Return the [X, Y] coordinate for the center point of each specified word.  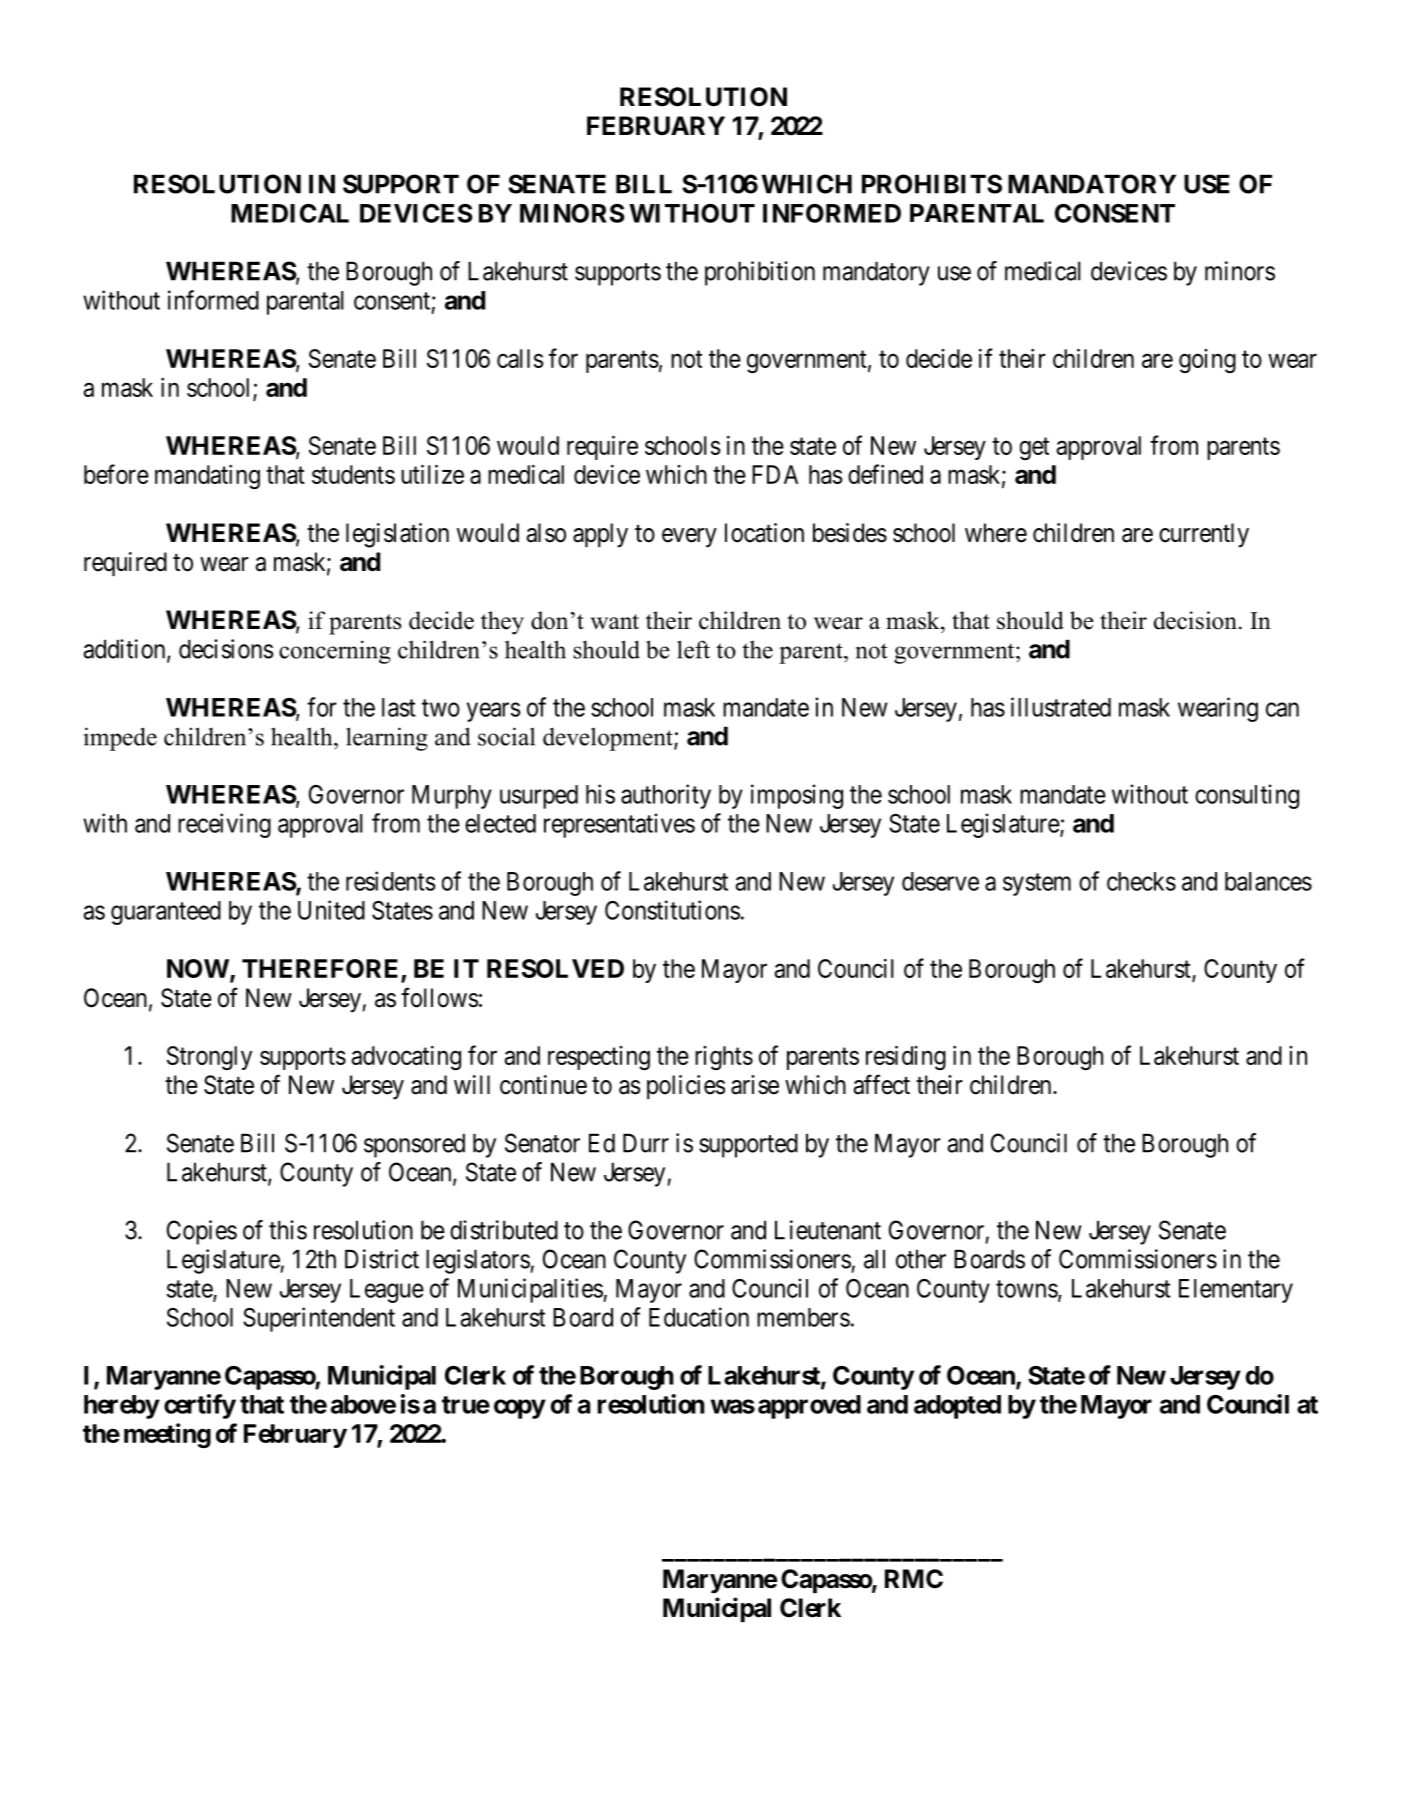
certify [200, 1406]
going [1207, 361]
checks [1141, 881]
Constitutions [672, 910]
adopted [957, 1407]
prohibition [760, 273]
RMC [914, 1579]
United [331, 910]
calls [520, 358]
